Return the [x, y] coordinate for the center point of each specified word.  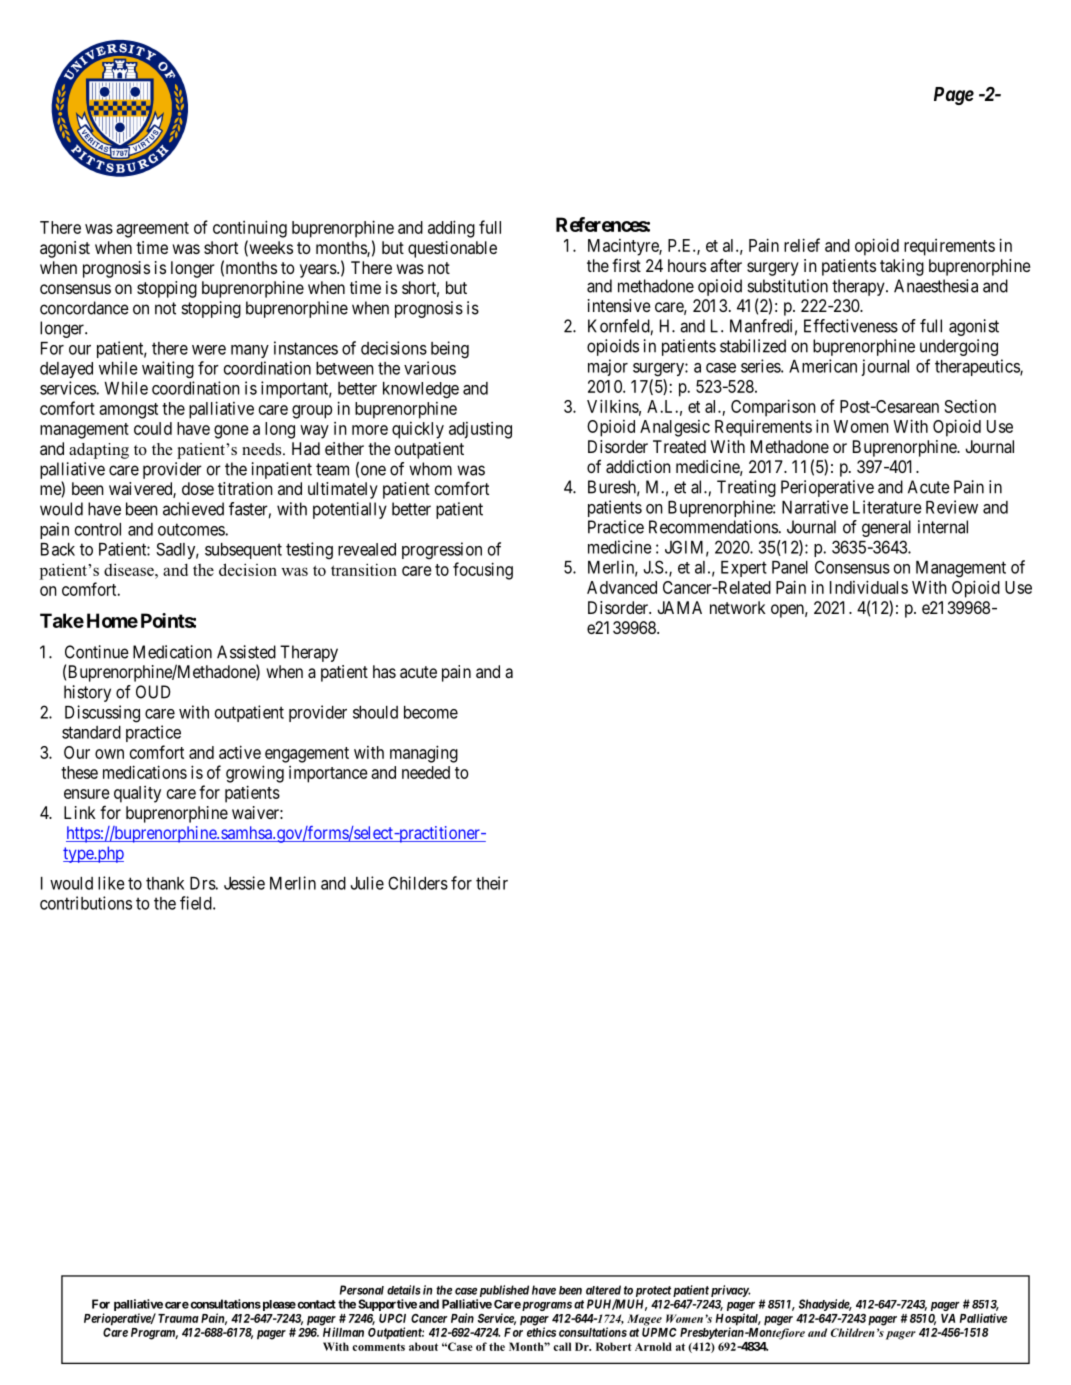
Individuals [869, 587]
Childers [418, 883]
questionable [452, 249]
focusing [483, 571]
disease [130, 569]
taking [902, 267]
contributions [86, 903]
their [492, 883]
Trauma [178, 1318]
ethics [541, 1332]
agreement [152, 230]
